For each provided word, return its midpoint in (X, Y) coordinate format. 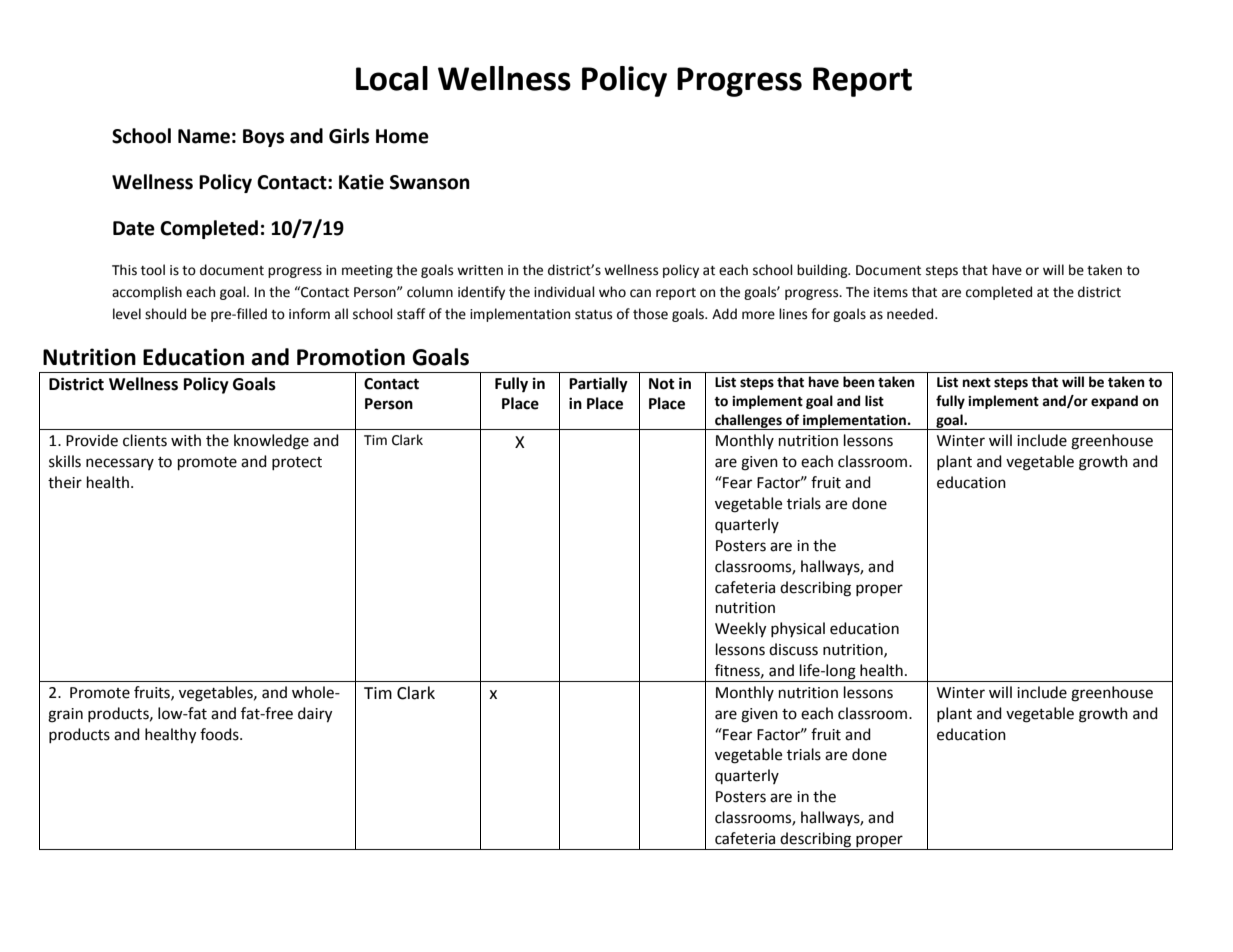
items (891, 292)
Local (392, 78)
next (977, 382)
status (593, 315)
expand (1114, 402)
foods (220, 734)
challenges (748, 422)
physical (798, 629)
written (480, 270)
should (165, 314)
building (823, 271)
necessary (120, 464)
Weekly (740, 630)
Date (134, 228)
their (65, 482)
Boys (263, 138)
